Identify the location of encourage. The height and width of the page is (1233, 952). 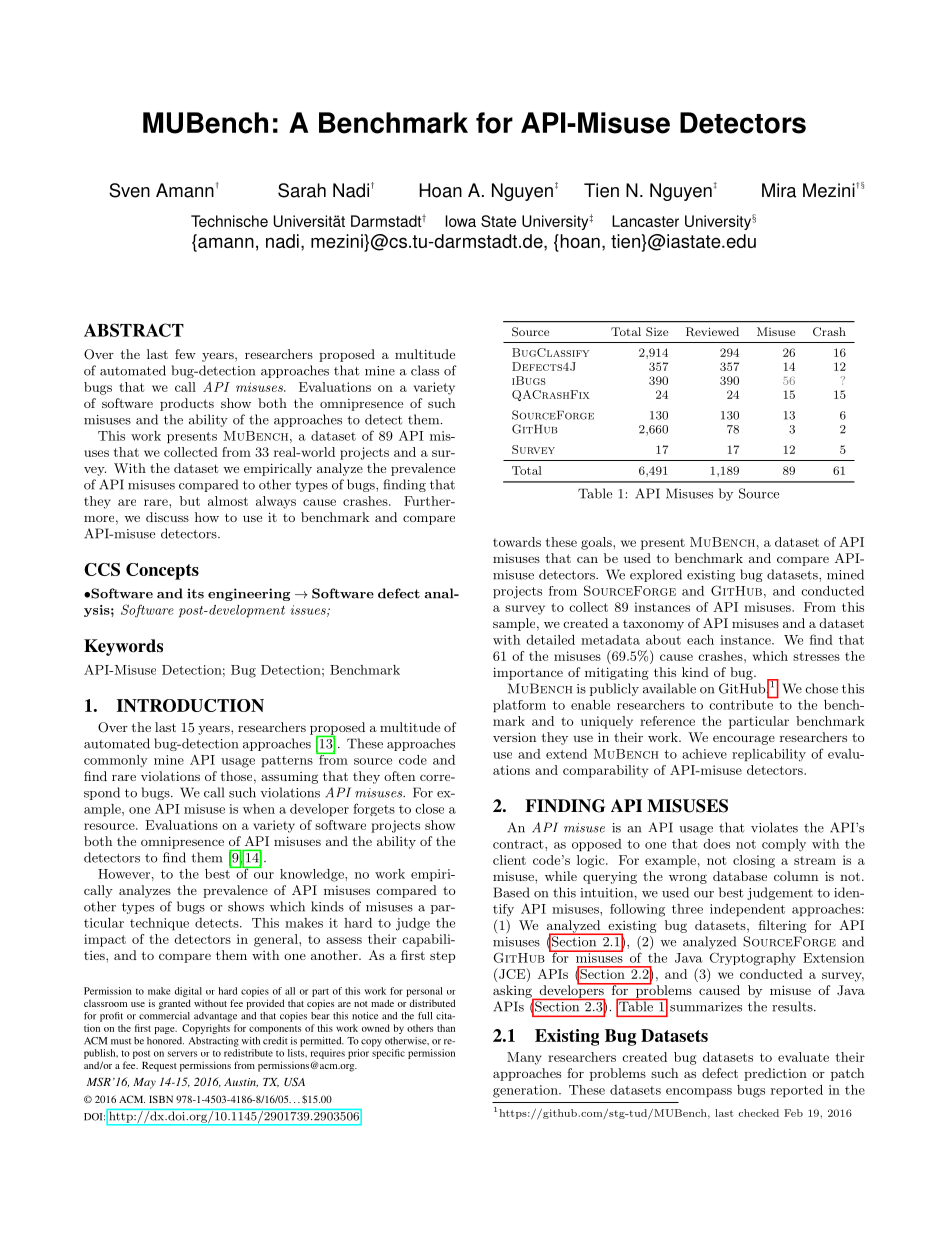
(744, 740).
